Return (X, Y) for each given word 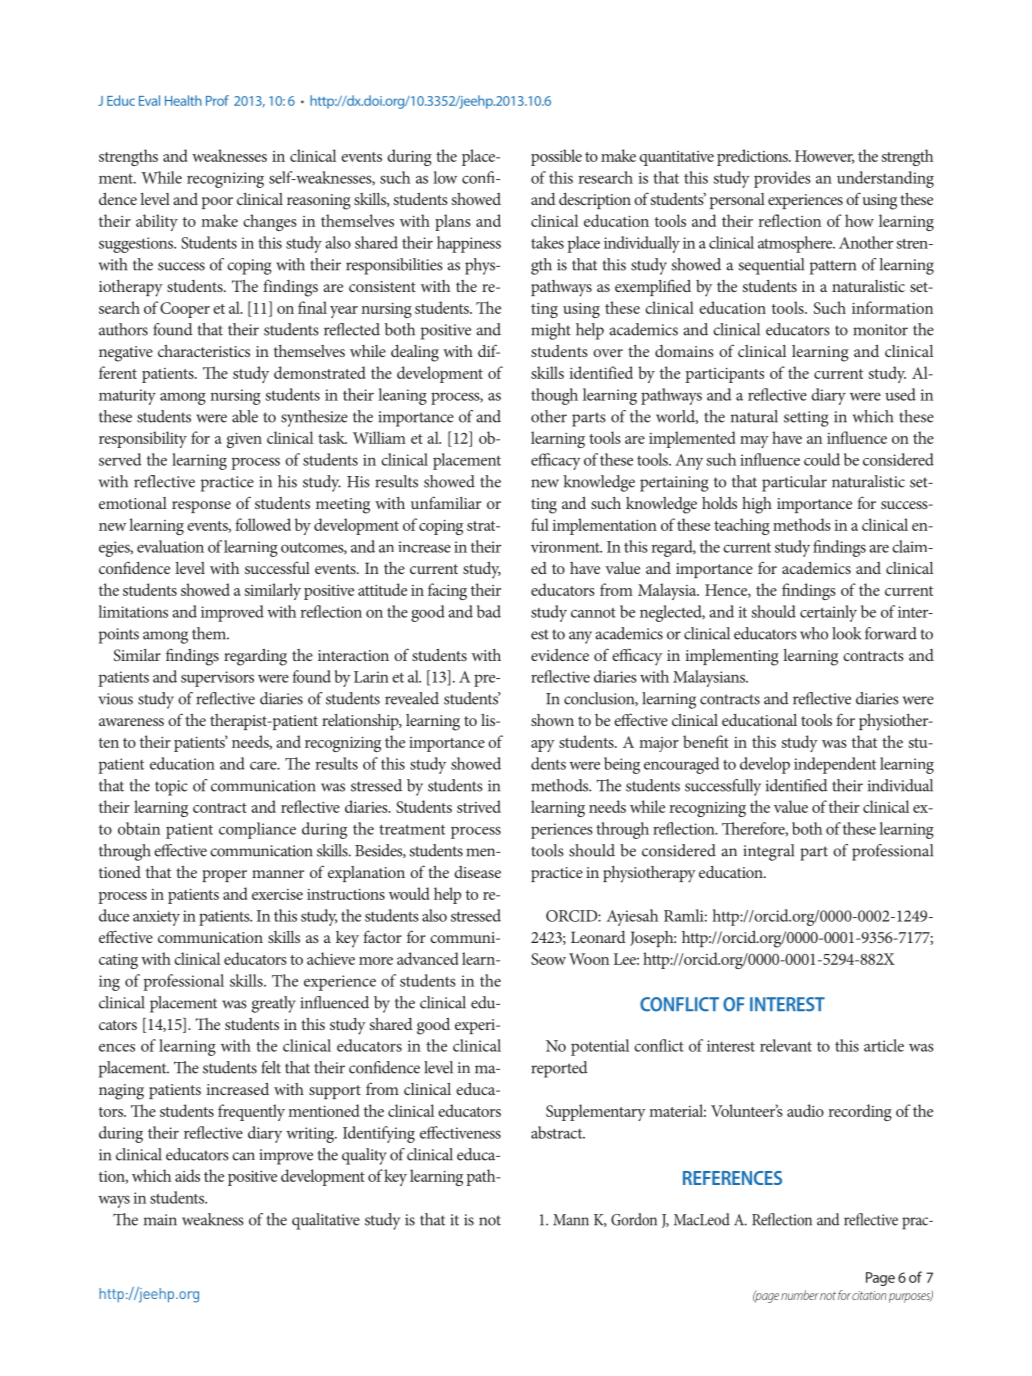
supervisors (217, 679)
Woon (589, 959)
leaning (402, 396)
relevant (786, 1045)
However (824, 157)
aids (187, 1175)
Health (183, 100)
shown (552, 720)
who (814, 633)
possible (556, 157)
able (245, 416)
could (822, 459)
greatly (274, 1004)
